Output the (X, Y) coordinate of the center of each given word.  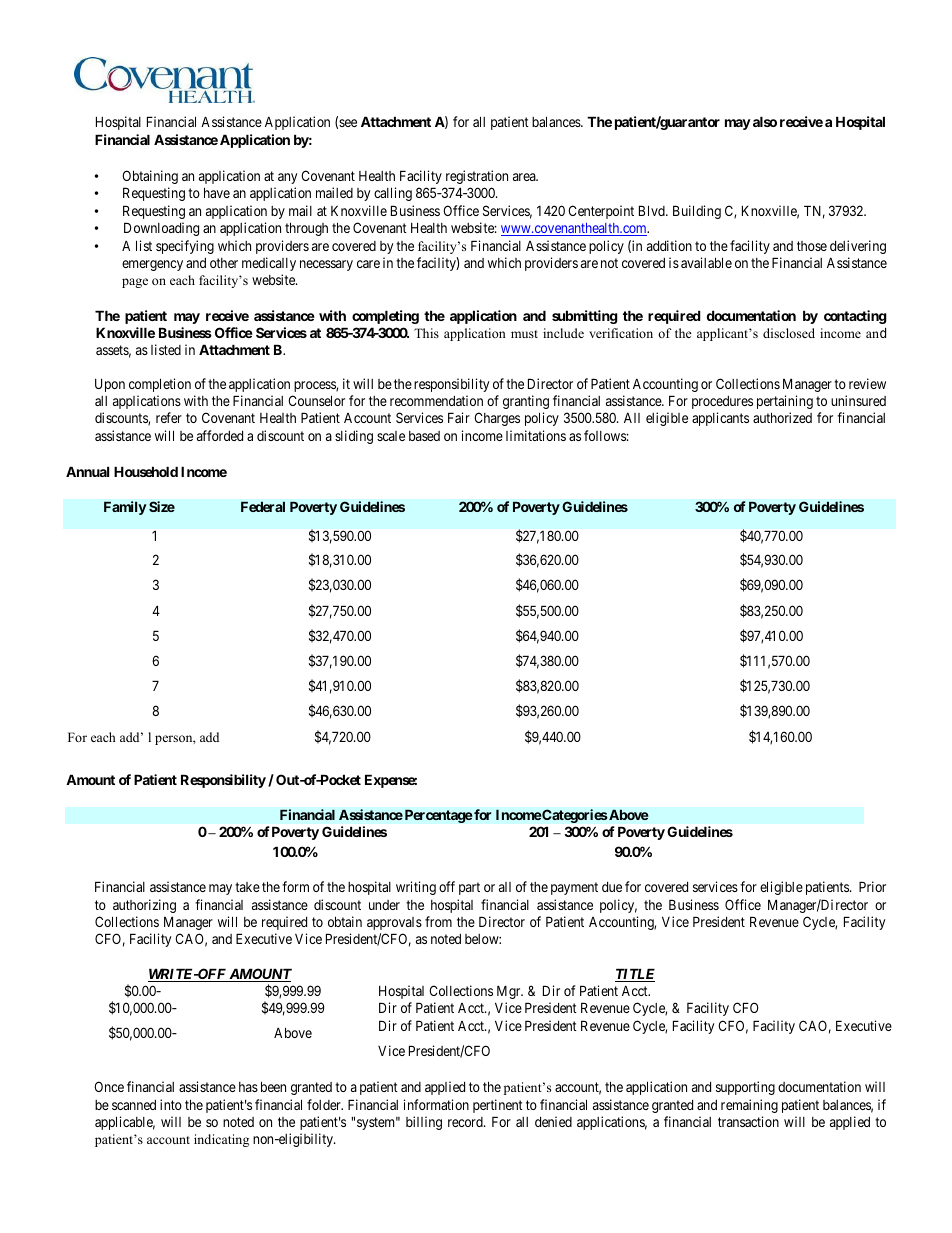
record (466, 1122)
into (171, 1104)
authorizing (144, 906)
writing (416, 888)
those (812, 246)
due (612, 887)
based (424, 436)
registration (477, 177)
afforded (220, 435)
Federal (263, 507)
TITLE (635, 975)
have (217, 192)
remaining (749, 1106)
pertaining (785, 402)
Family (125, 508)
